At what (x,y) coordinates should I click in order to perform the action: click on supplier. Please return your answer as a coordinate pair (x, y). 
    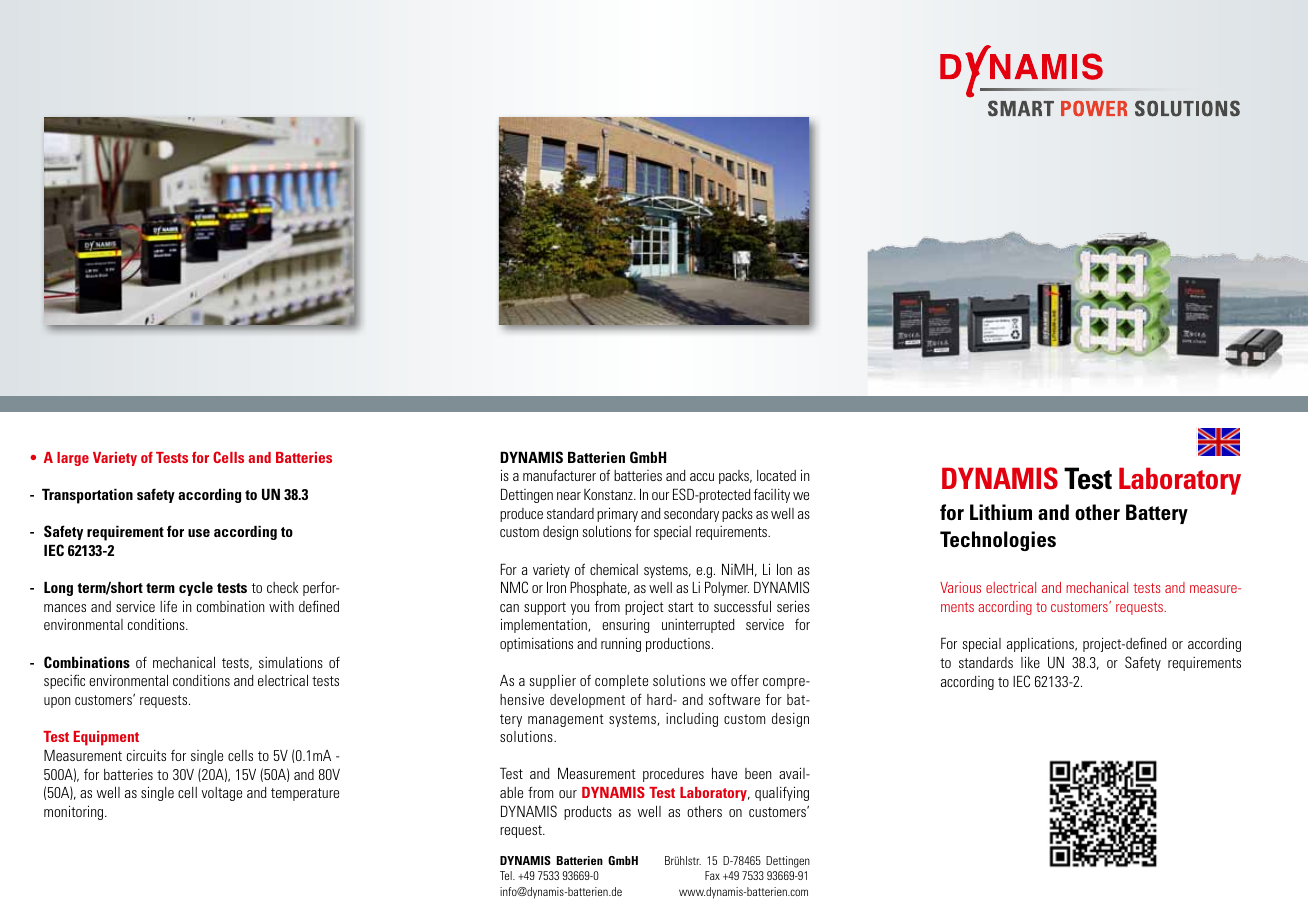
    Looking at the image, I should click on (552, 681).
